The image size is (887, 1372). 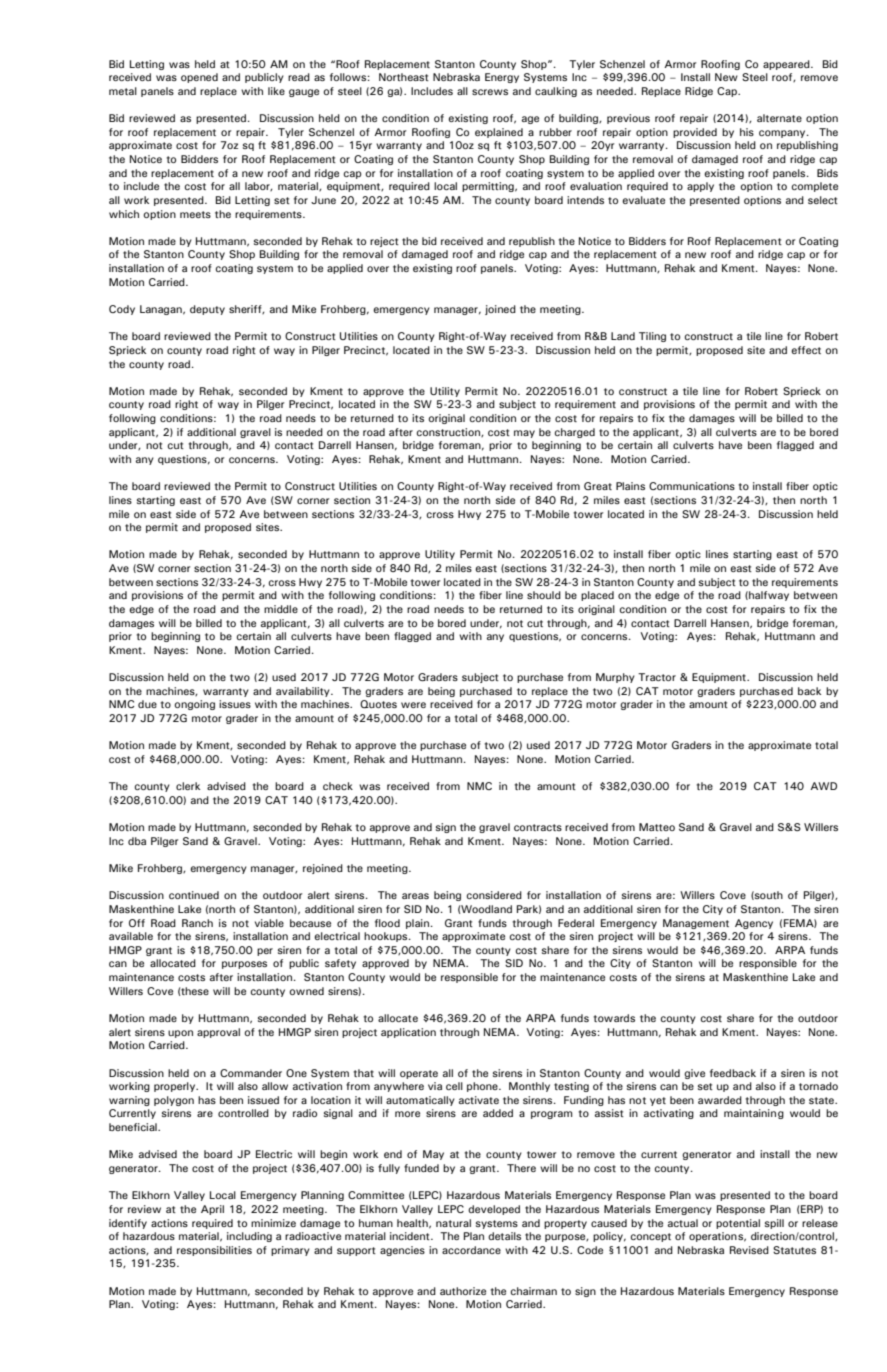 What do you see at coordinates (471, 1250) in the screenshot?
I see `accordance` at bounding box center [471, 1250].
